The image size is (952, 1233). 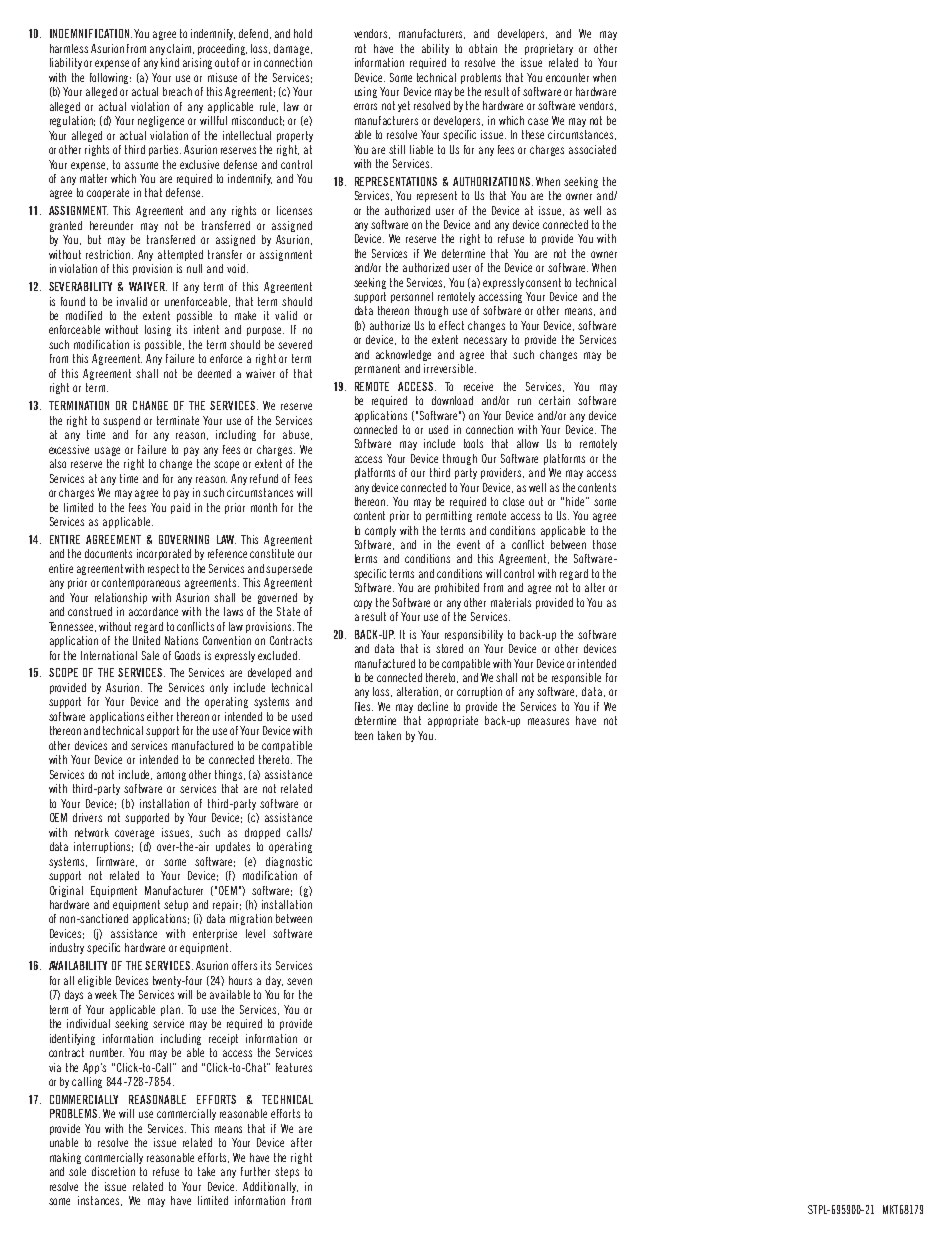 I want to click on following, so click(x=110, y=78).
